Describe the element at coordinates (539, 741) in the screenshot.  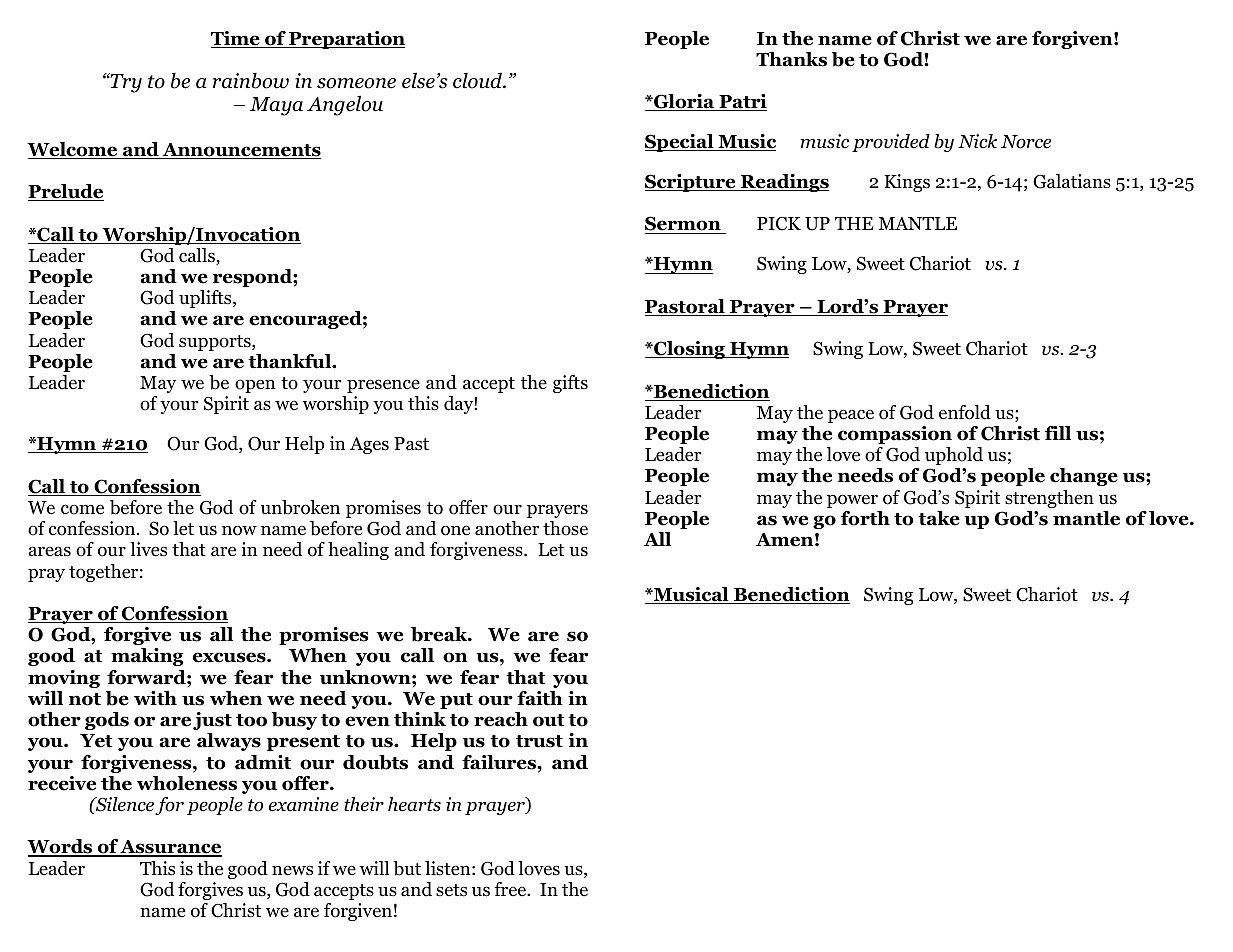
I see `trust` at that location.
